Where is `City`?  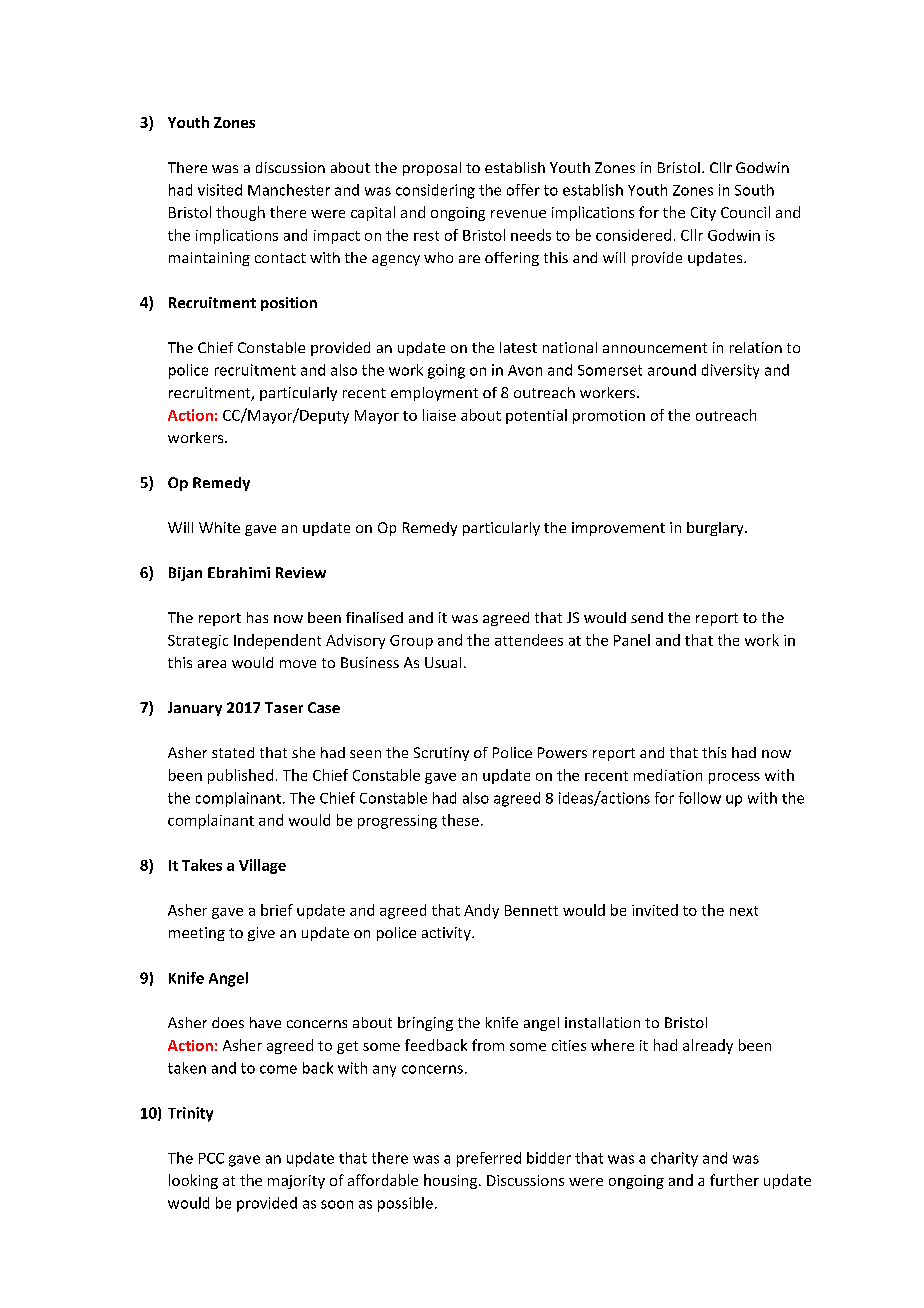 City is located at coordinates (703, 214).
